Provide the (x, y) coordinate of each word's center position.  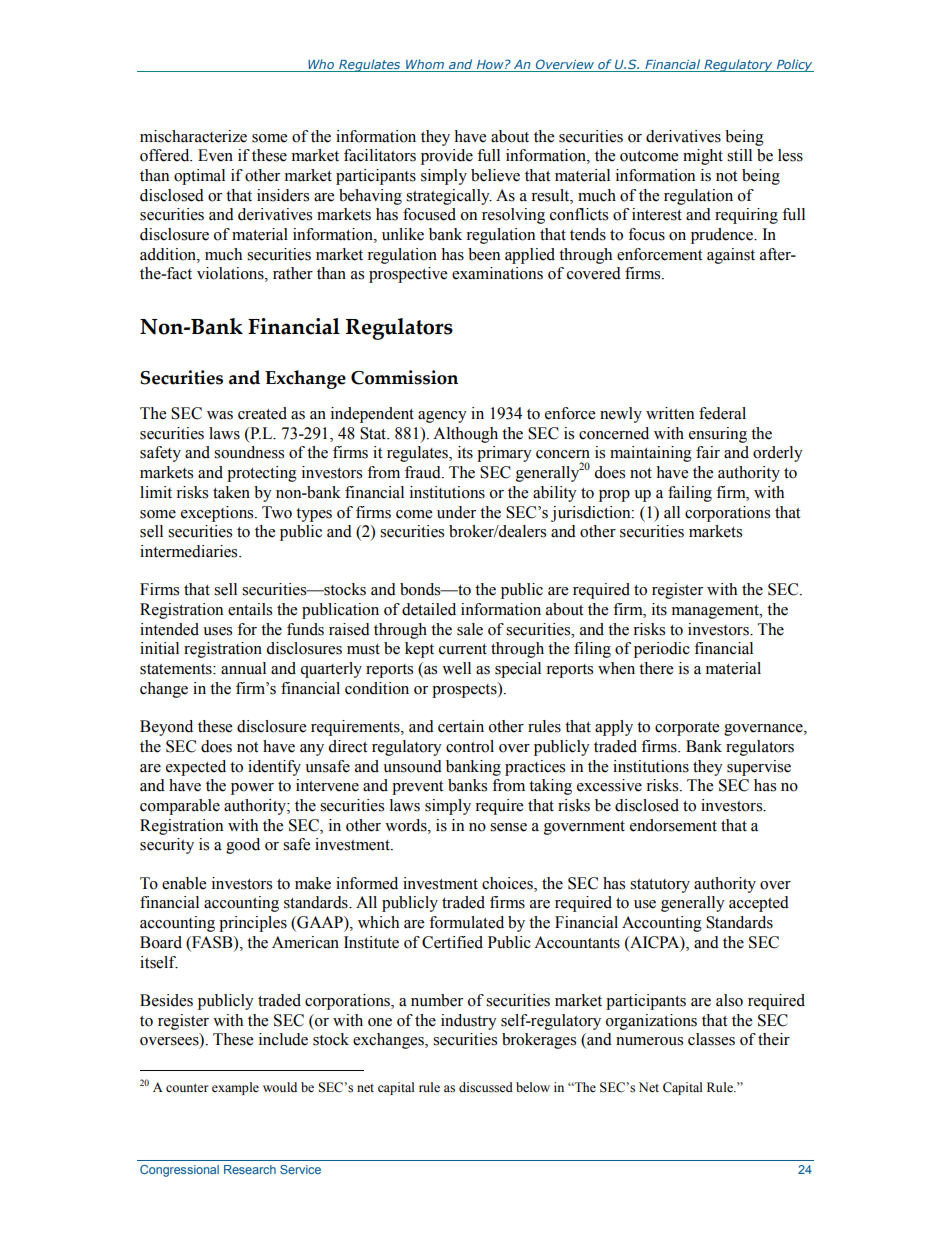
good (243, 846)
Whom (425, 64)
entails (250, 609)
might (703, 157)
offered (166, 155)
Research (250, 1169)
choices (508, 883)
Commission (404, 377)
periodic (662, 650)
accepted (759, 904)
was (220, 415)
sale (470, 629)
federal (722, 413)
